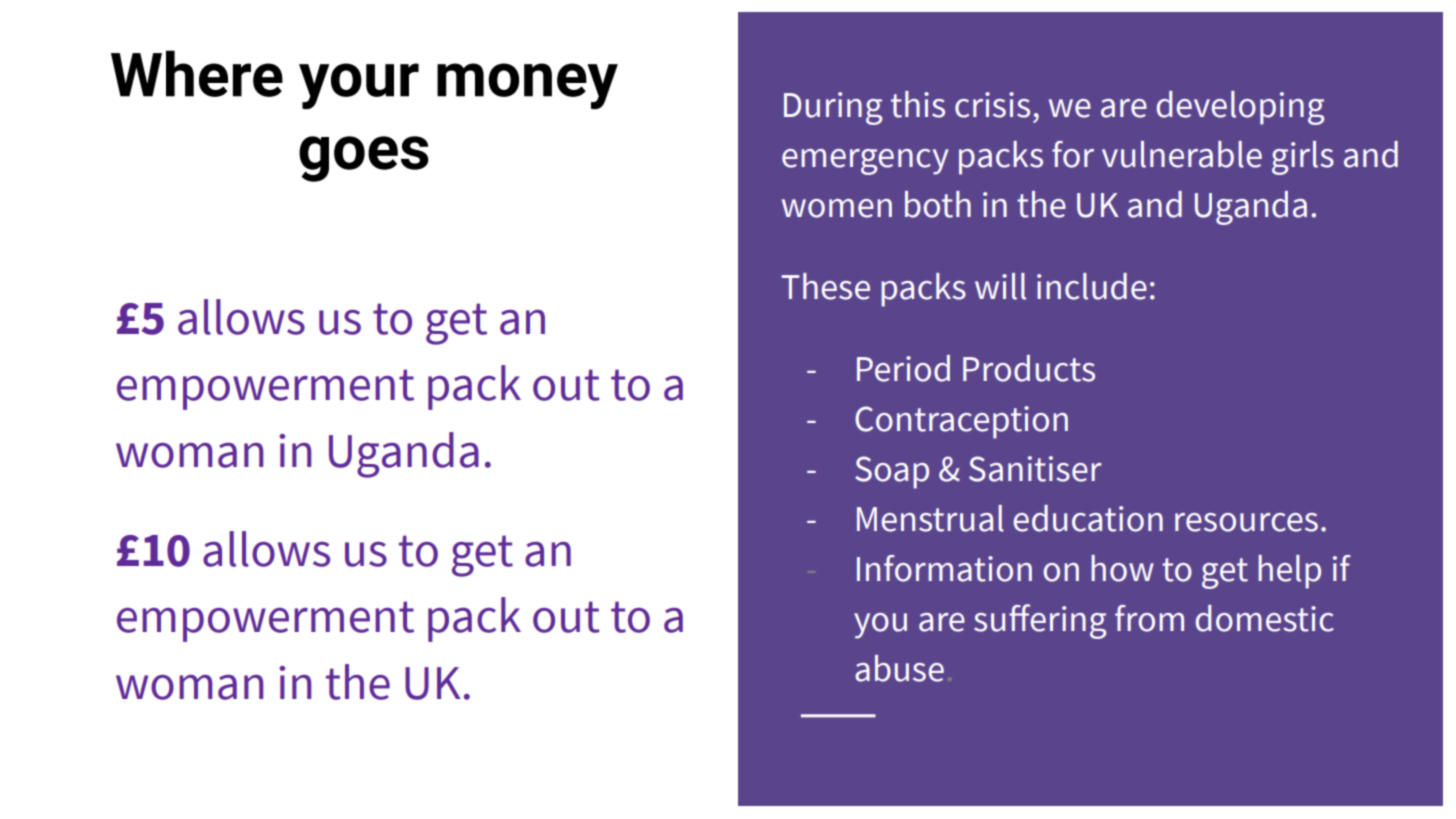 The image size is (1456, 819). Describe the element at coordinates (1149, 618) in the document. I see `from` at that location.
